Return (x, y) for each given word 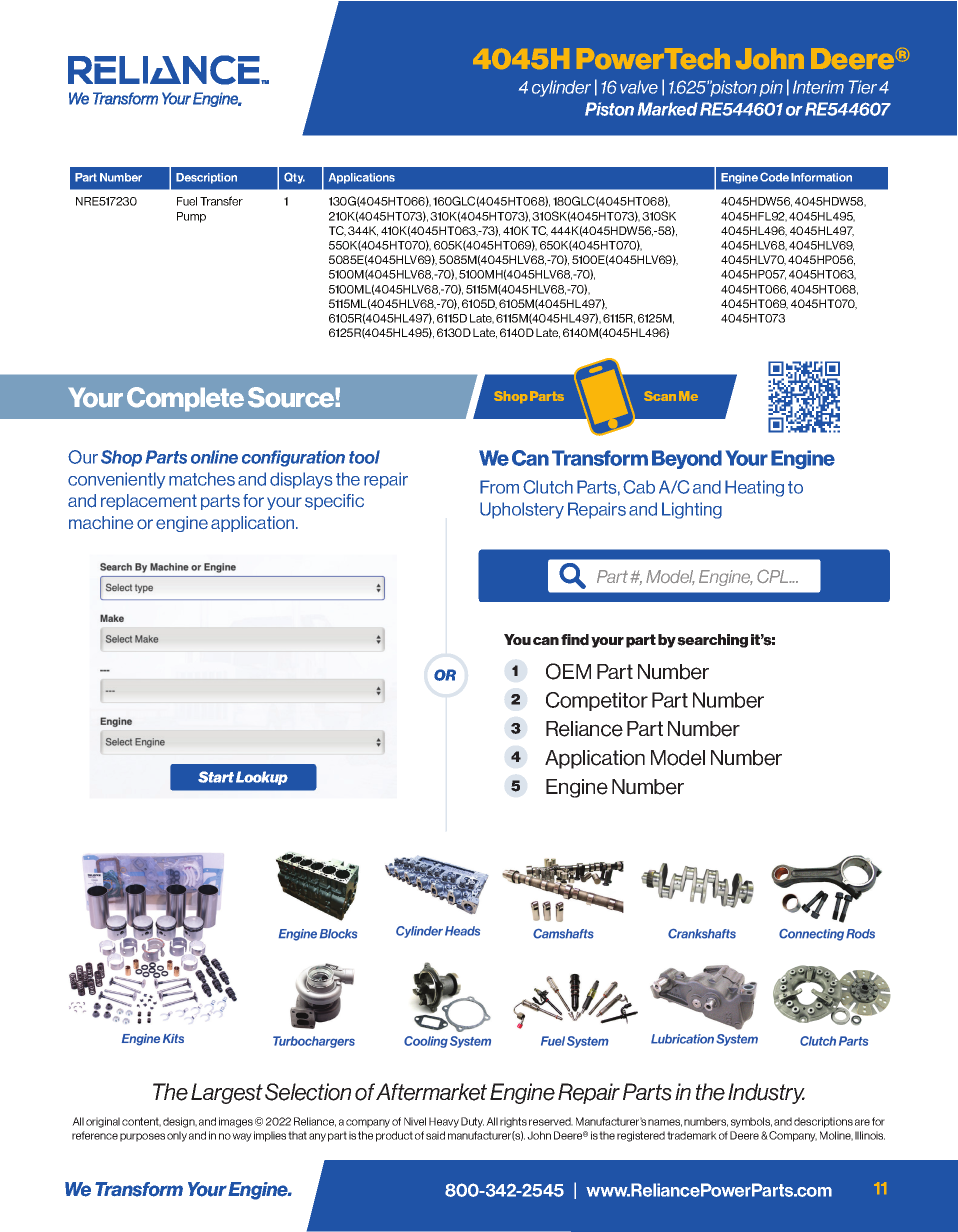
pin (771, 88)
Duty (472, 1122)
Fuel (187, 201)
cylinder (561, 88)
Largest (227, 1093)
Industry (766, 1093)
